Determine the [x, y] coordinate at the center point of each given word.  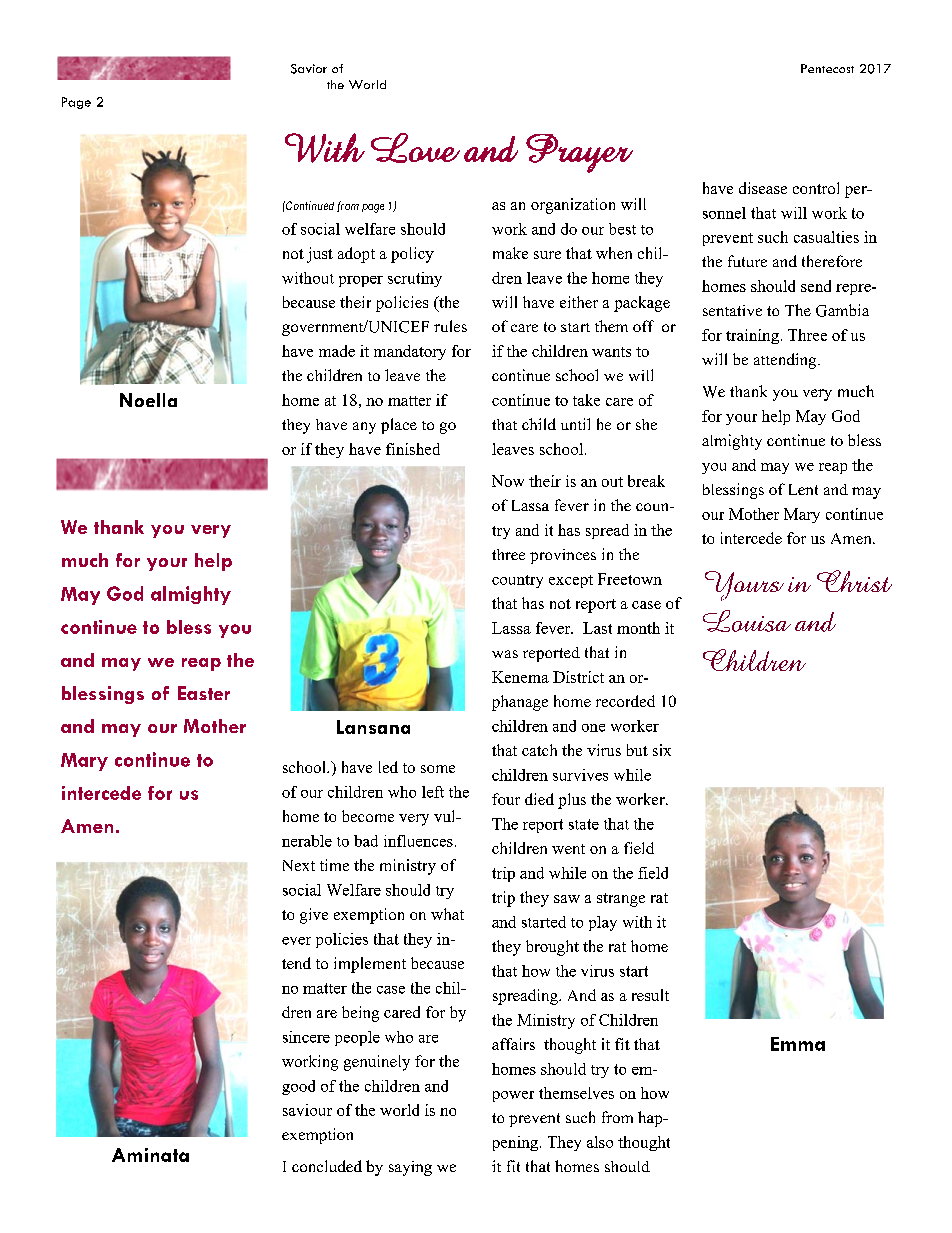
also [600, 1142]
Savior [309, 69]
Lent [803, 489]
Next [299, 865]
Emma [798, 1044]
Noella [148, 400]
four [506, 799]
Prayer [579, 153]
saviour [307, 1110]
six [662, 750]
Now [508, 481]
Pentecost [827, 68]
